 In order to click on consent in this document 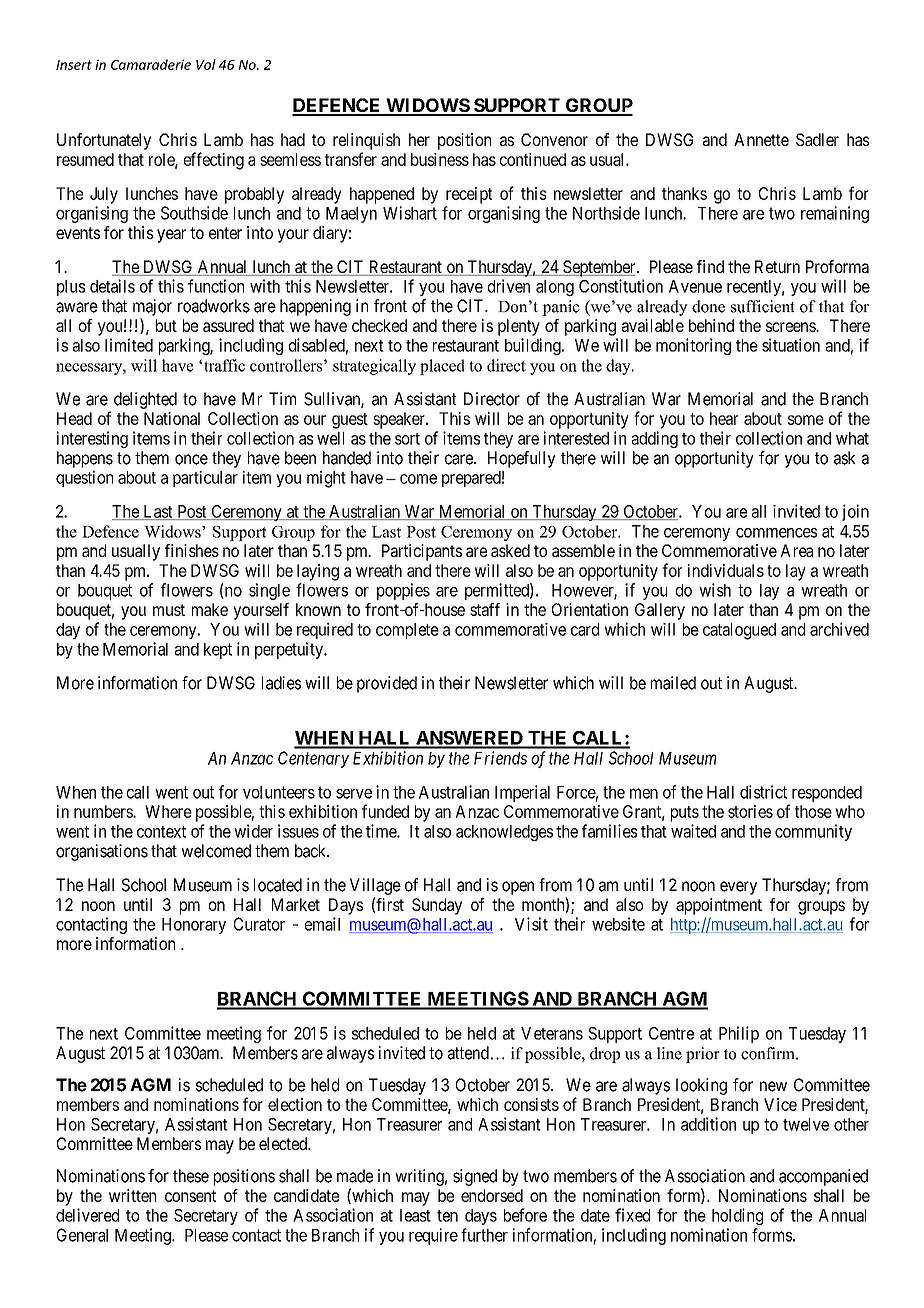, I will do `click(190, 1196)`.
